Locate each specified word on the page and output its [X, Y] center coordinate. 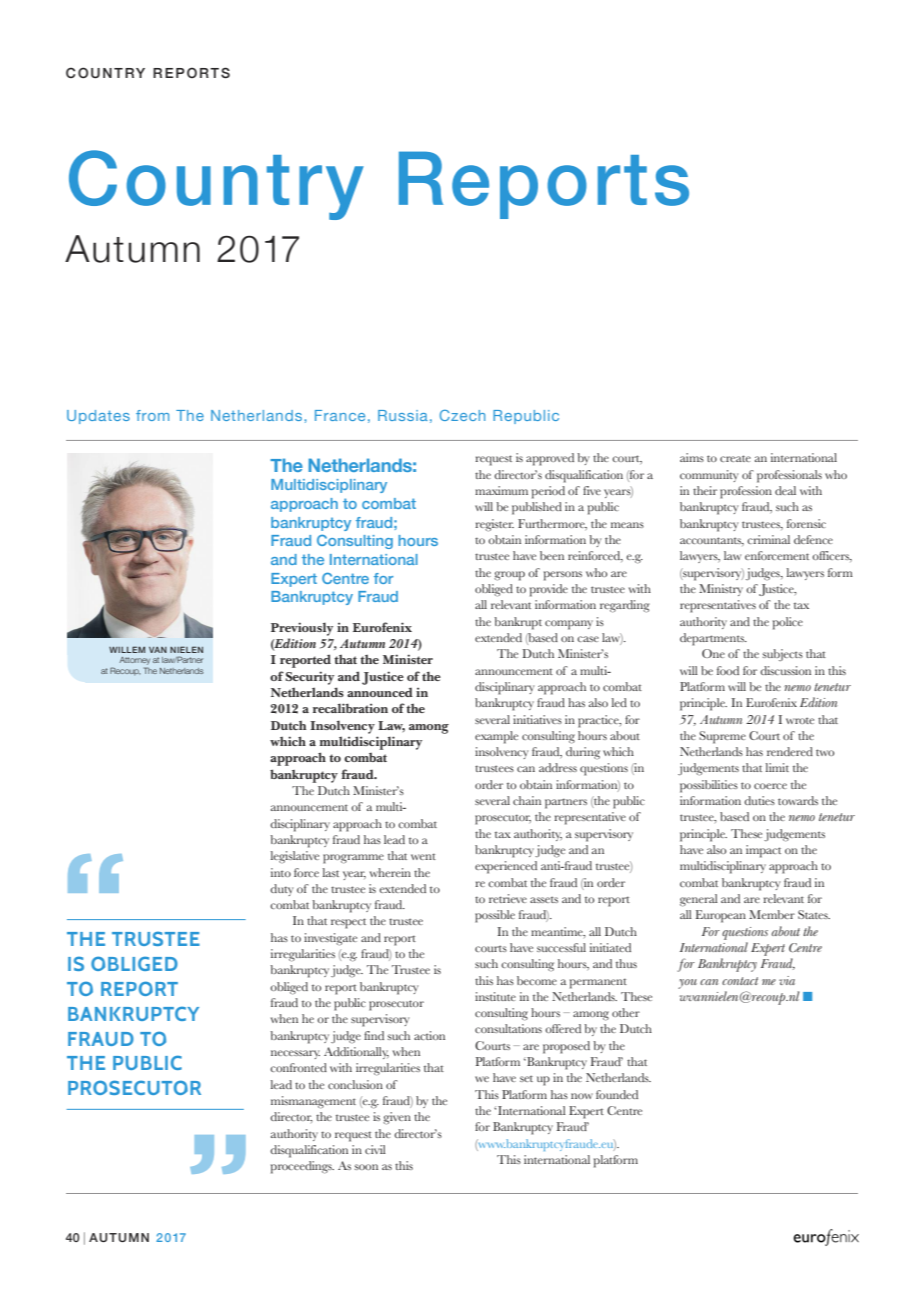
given [397, 1118]
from [152, 415]
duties [759, 800]
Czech [462, 415]
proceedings [302, 1167]
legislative [295, 857]
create [735, 458]
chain [527, 800]
